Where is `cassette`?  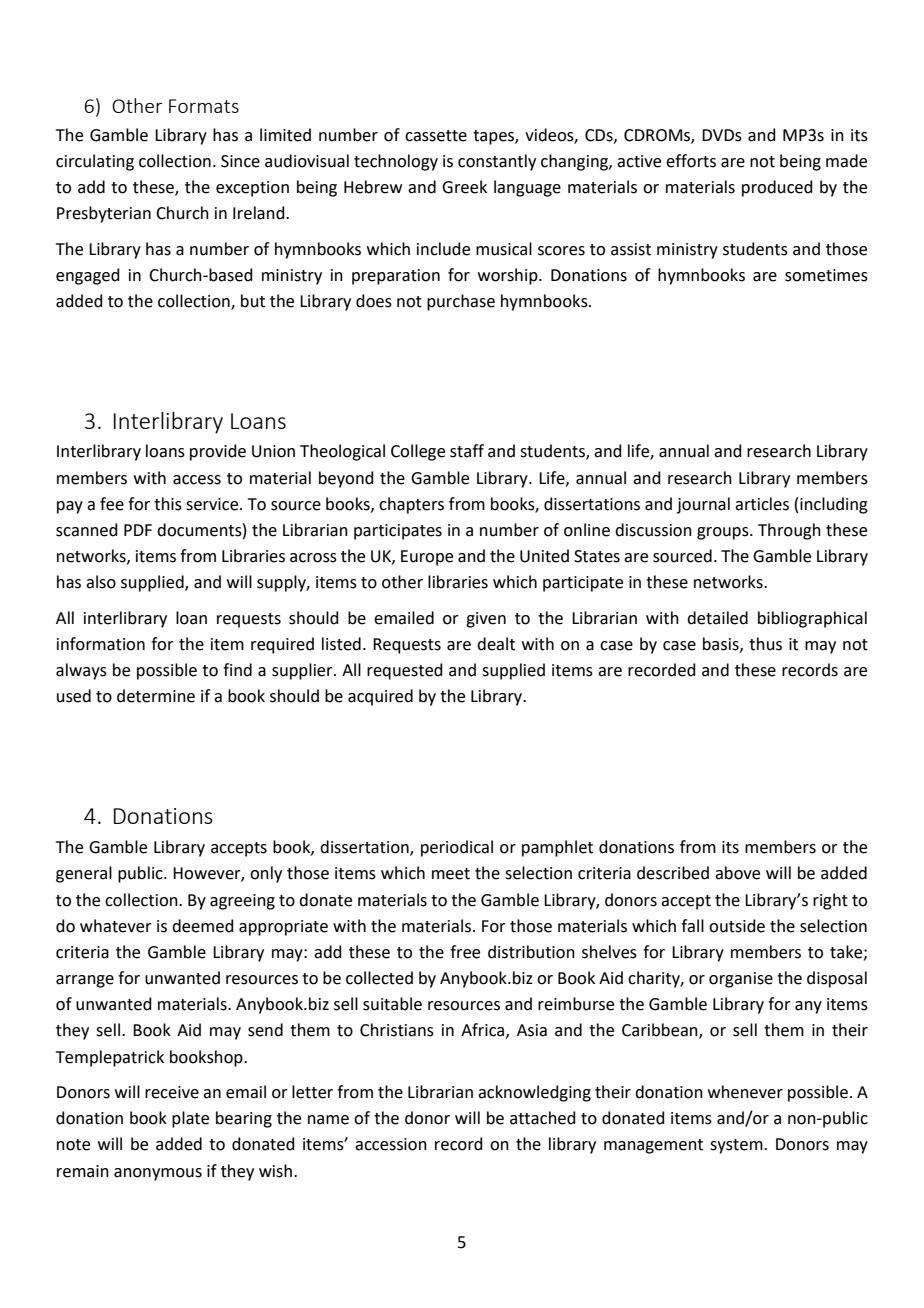 cassette is located at coordinates (436, 136).
